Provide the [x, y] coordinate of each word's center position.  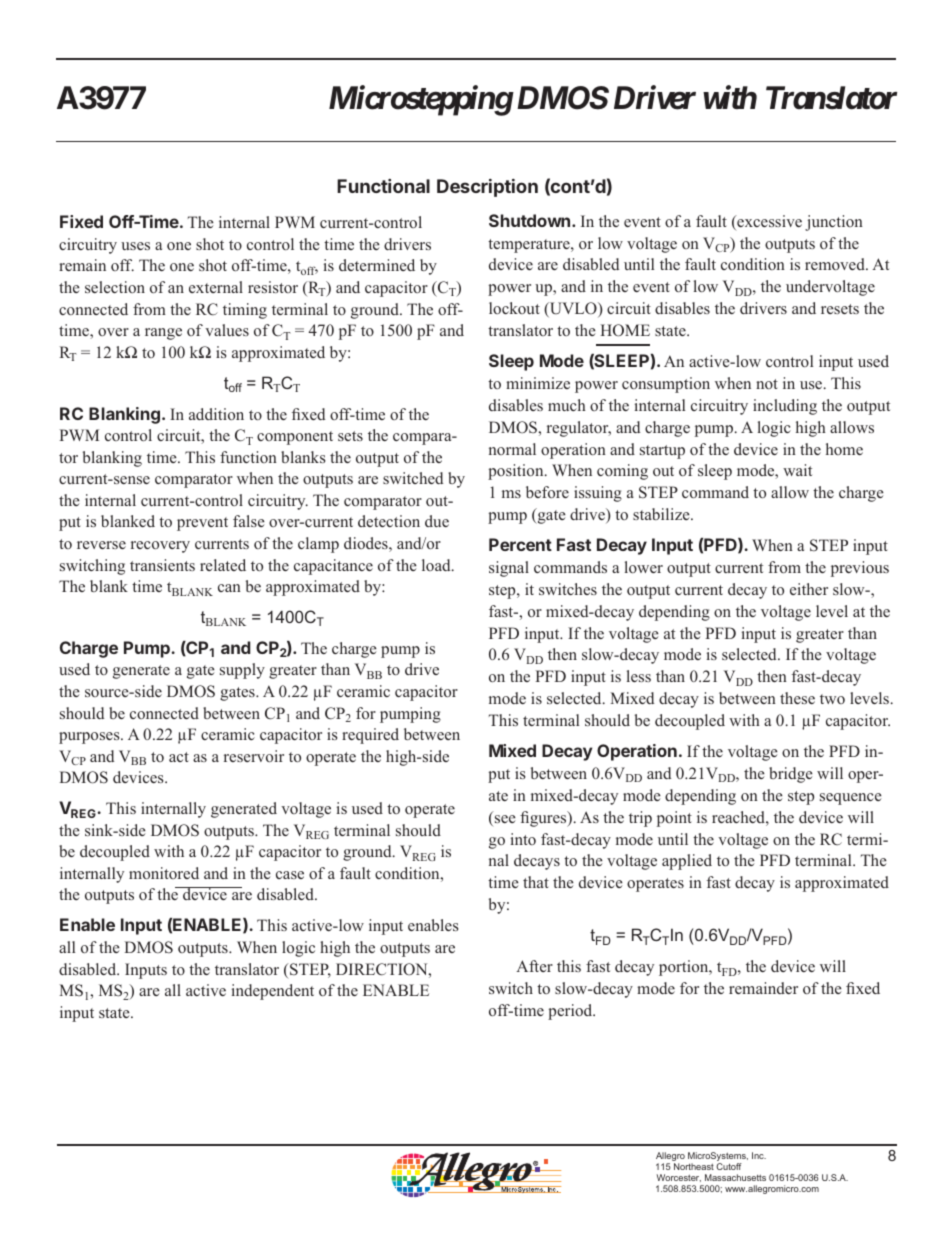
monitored [164, 873]
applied [687, 862]
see [505, 819]
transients [162, 565]
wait [797, 470]
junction [834, 223]
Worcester [679, 1178]
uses [135, 246]
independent [273, 992]
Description [487, 188]
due [437, 521]
